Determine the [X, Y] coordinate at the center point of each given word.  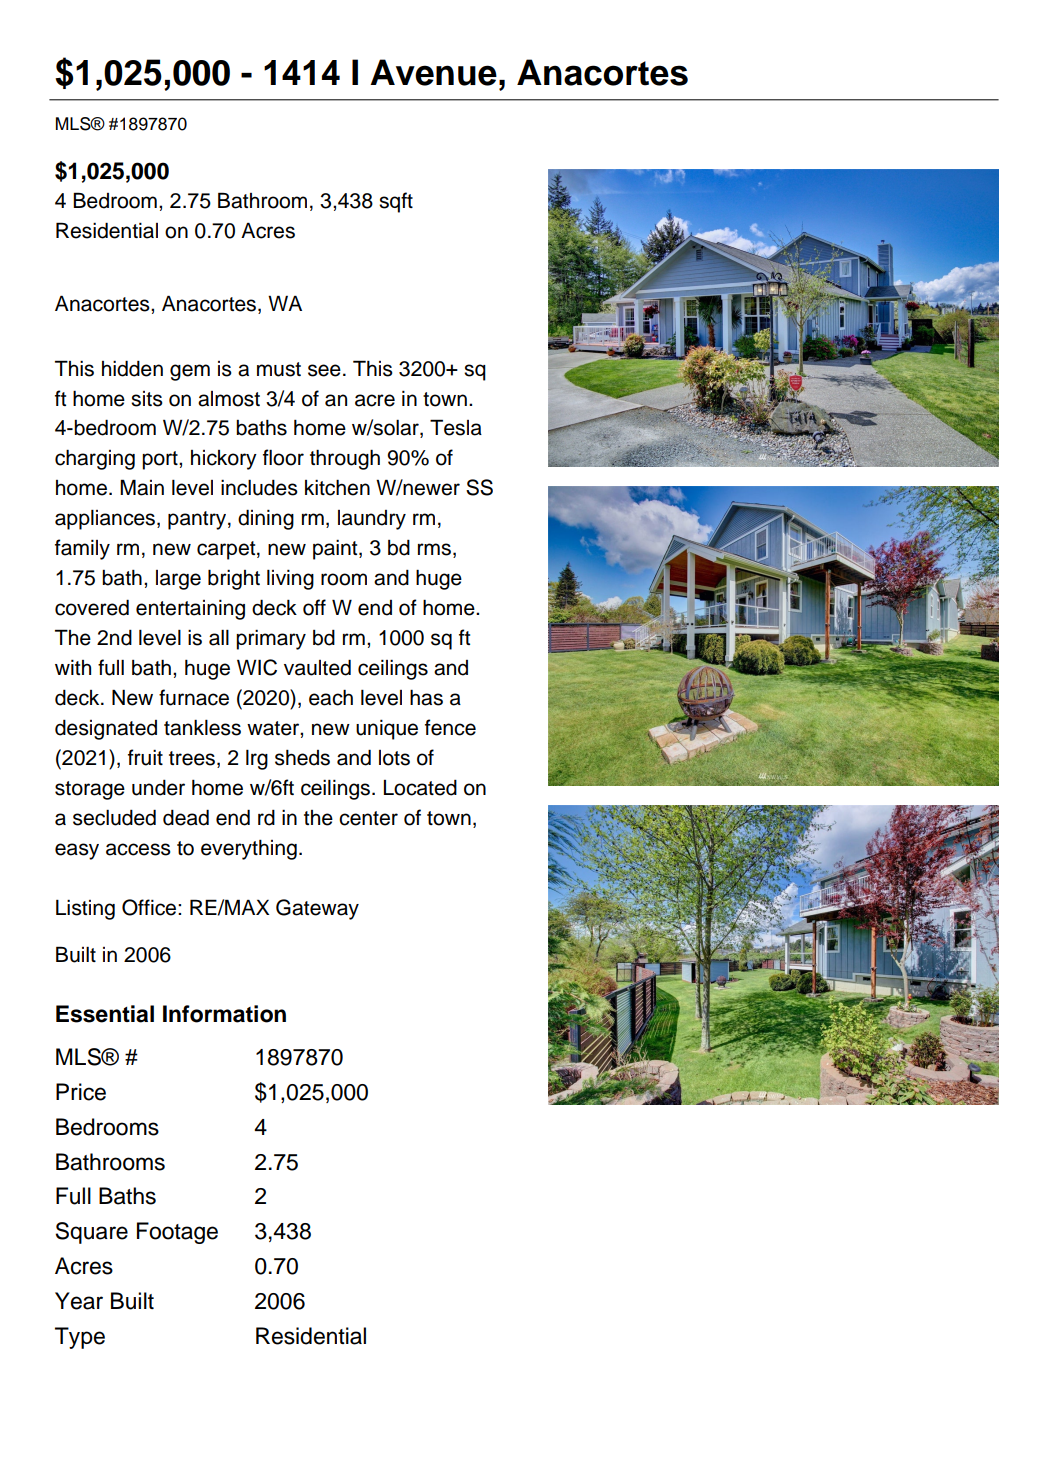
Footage [177, 1233]
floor [283, 457]
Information [224, 1014]
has [426, 697]
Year [79, 1301]
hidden [132, 368]
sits [147, 399]
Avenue [433, 72]
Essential [105, 1014]
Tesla [456, 427]
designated [106, 730]
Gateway [317, 909]
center [368, 818]
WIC [257, 667]
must [279, 369]
